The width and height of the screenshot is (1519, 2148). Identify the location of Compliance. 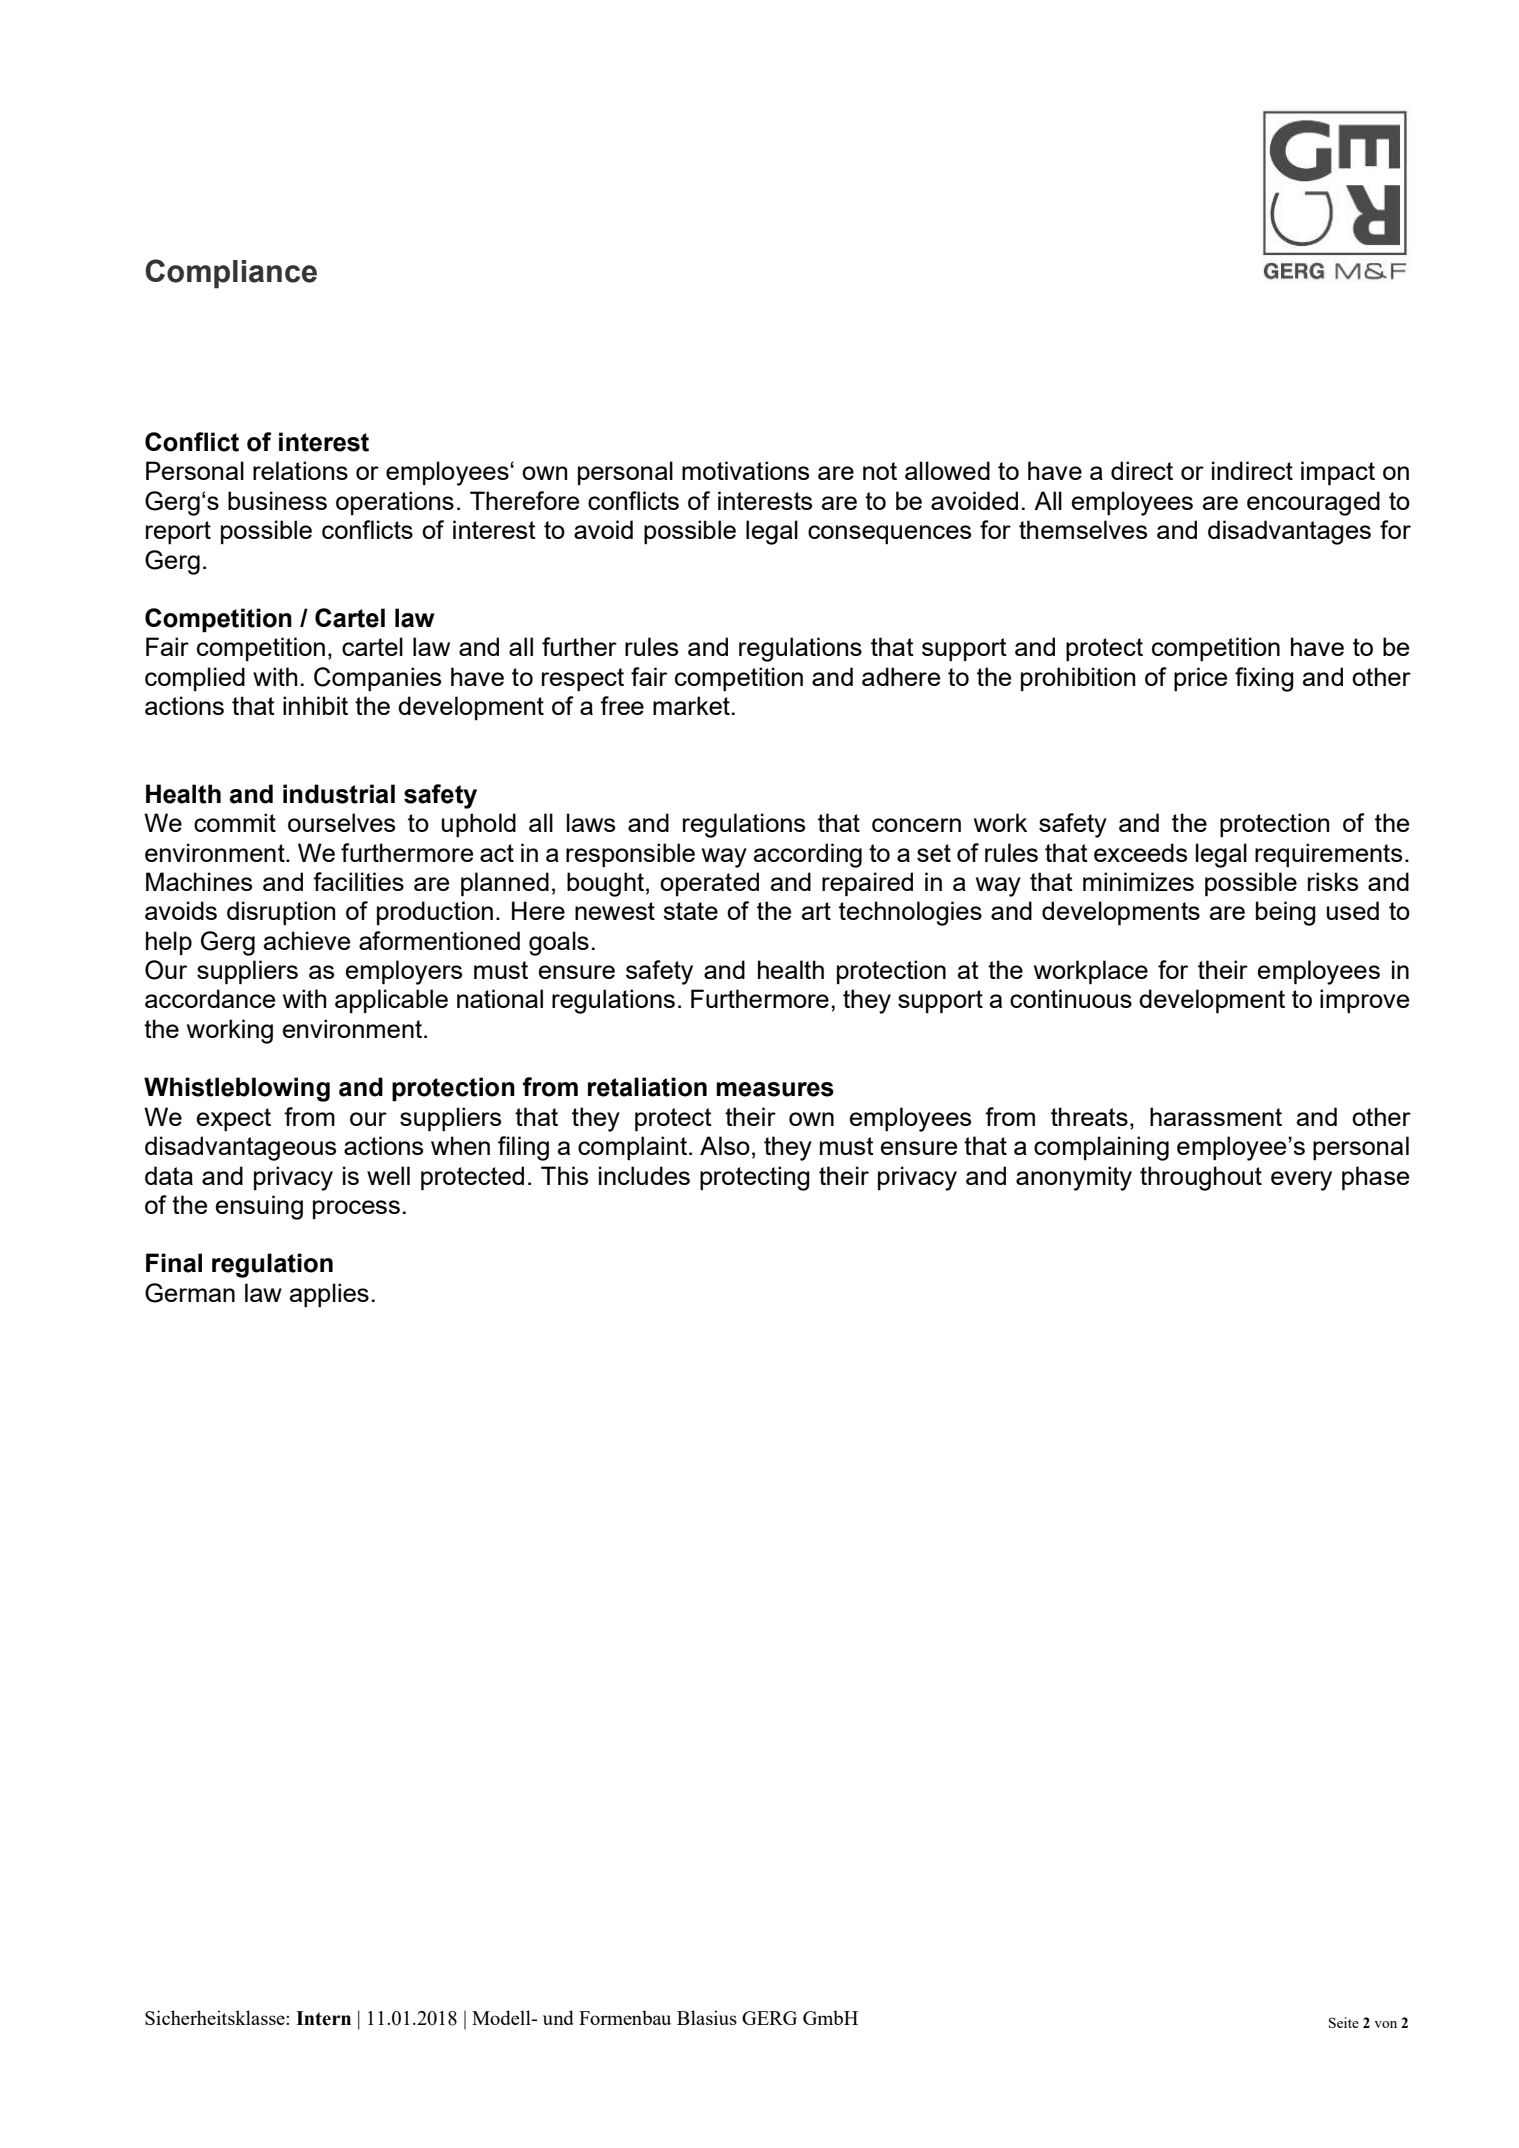
(231, 274).
